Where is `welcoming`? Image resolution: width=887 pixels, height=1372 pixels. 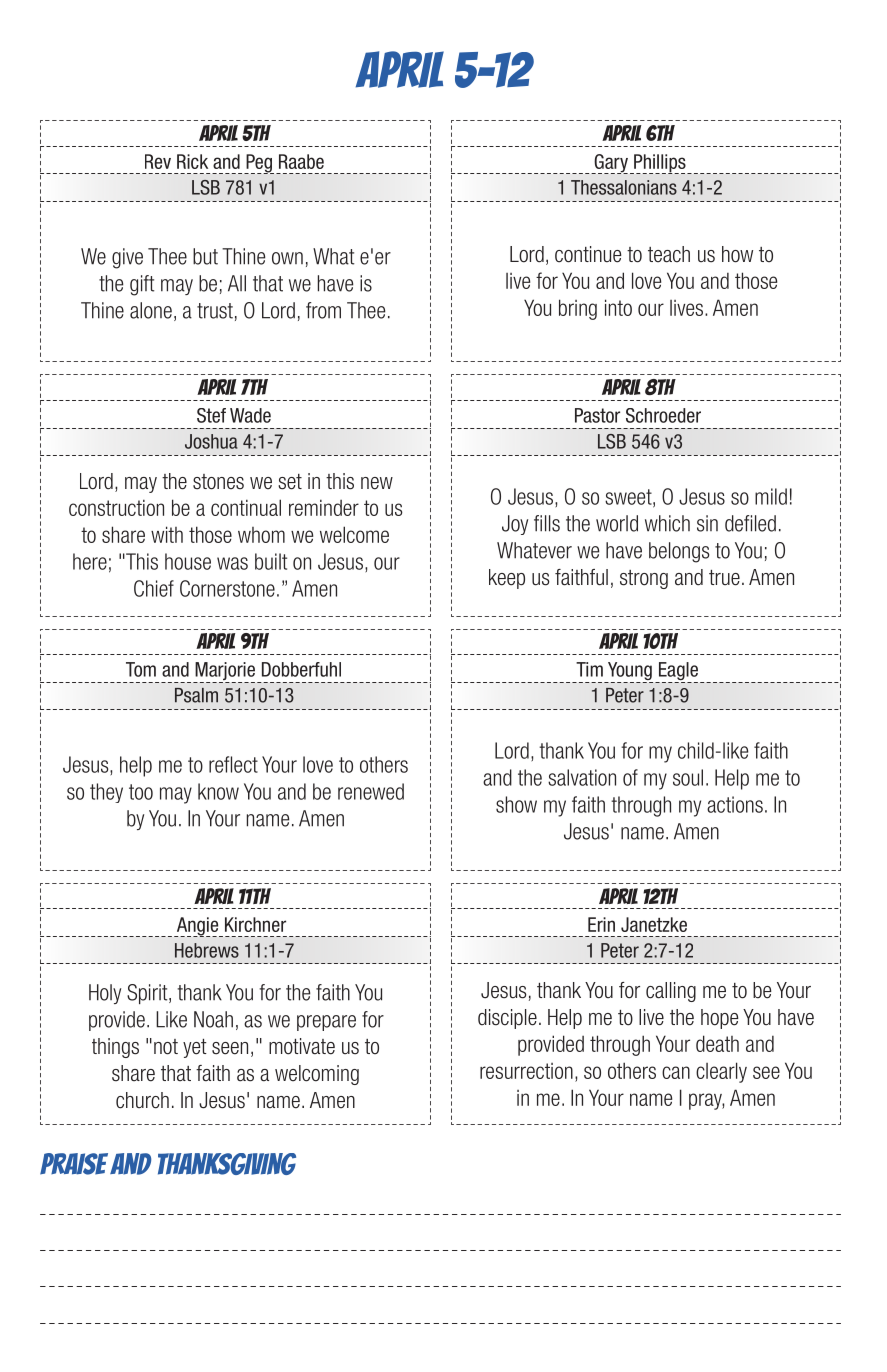 welcoming is located at coordinates (317, 1075).
